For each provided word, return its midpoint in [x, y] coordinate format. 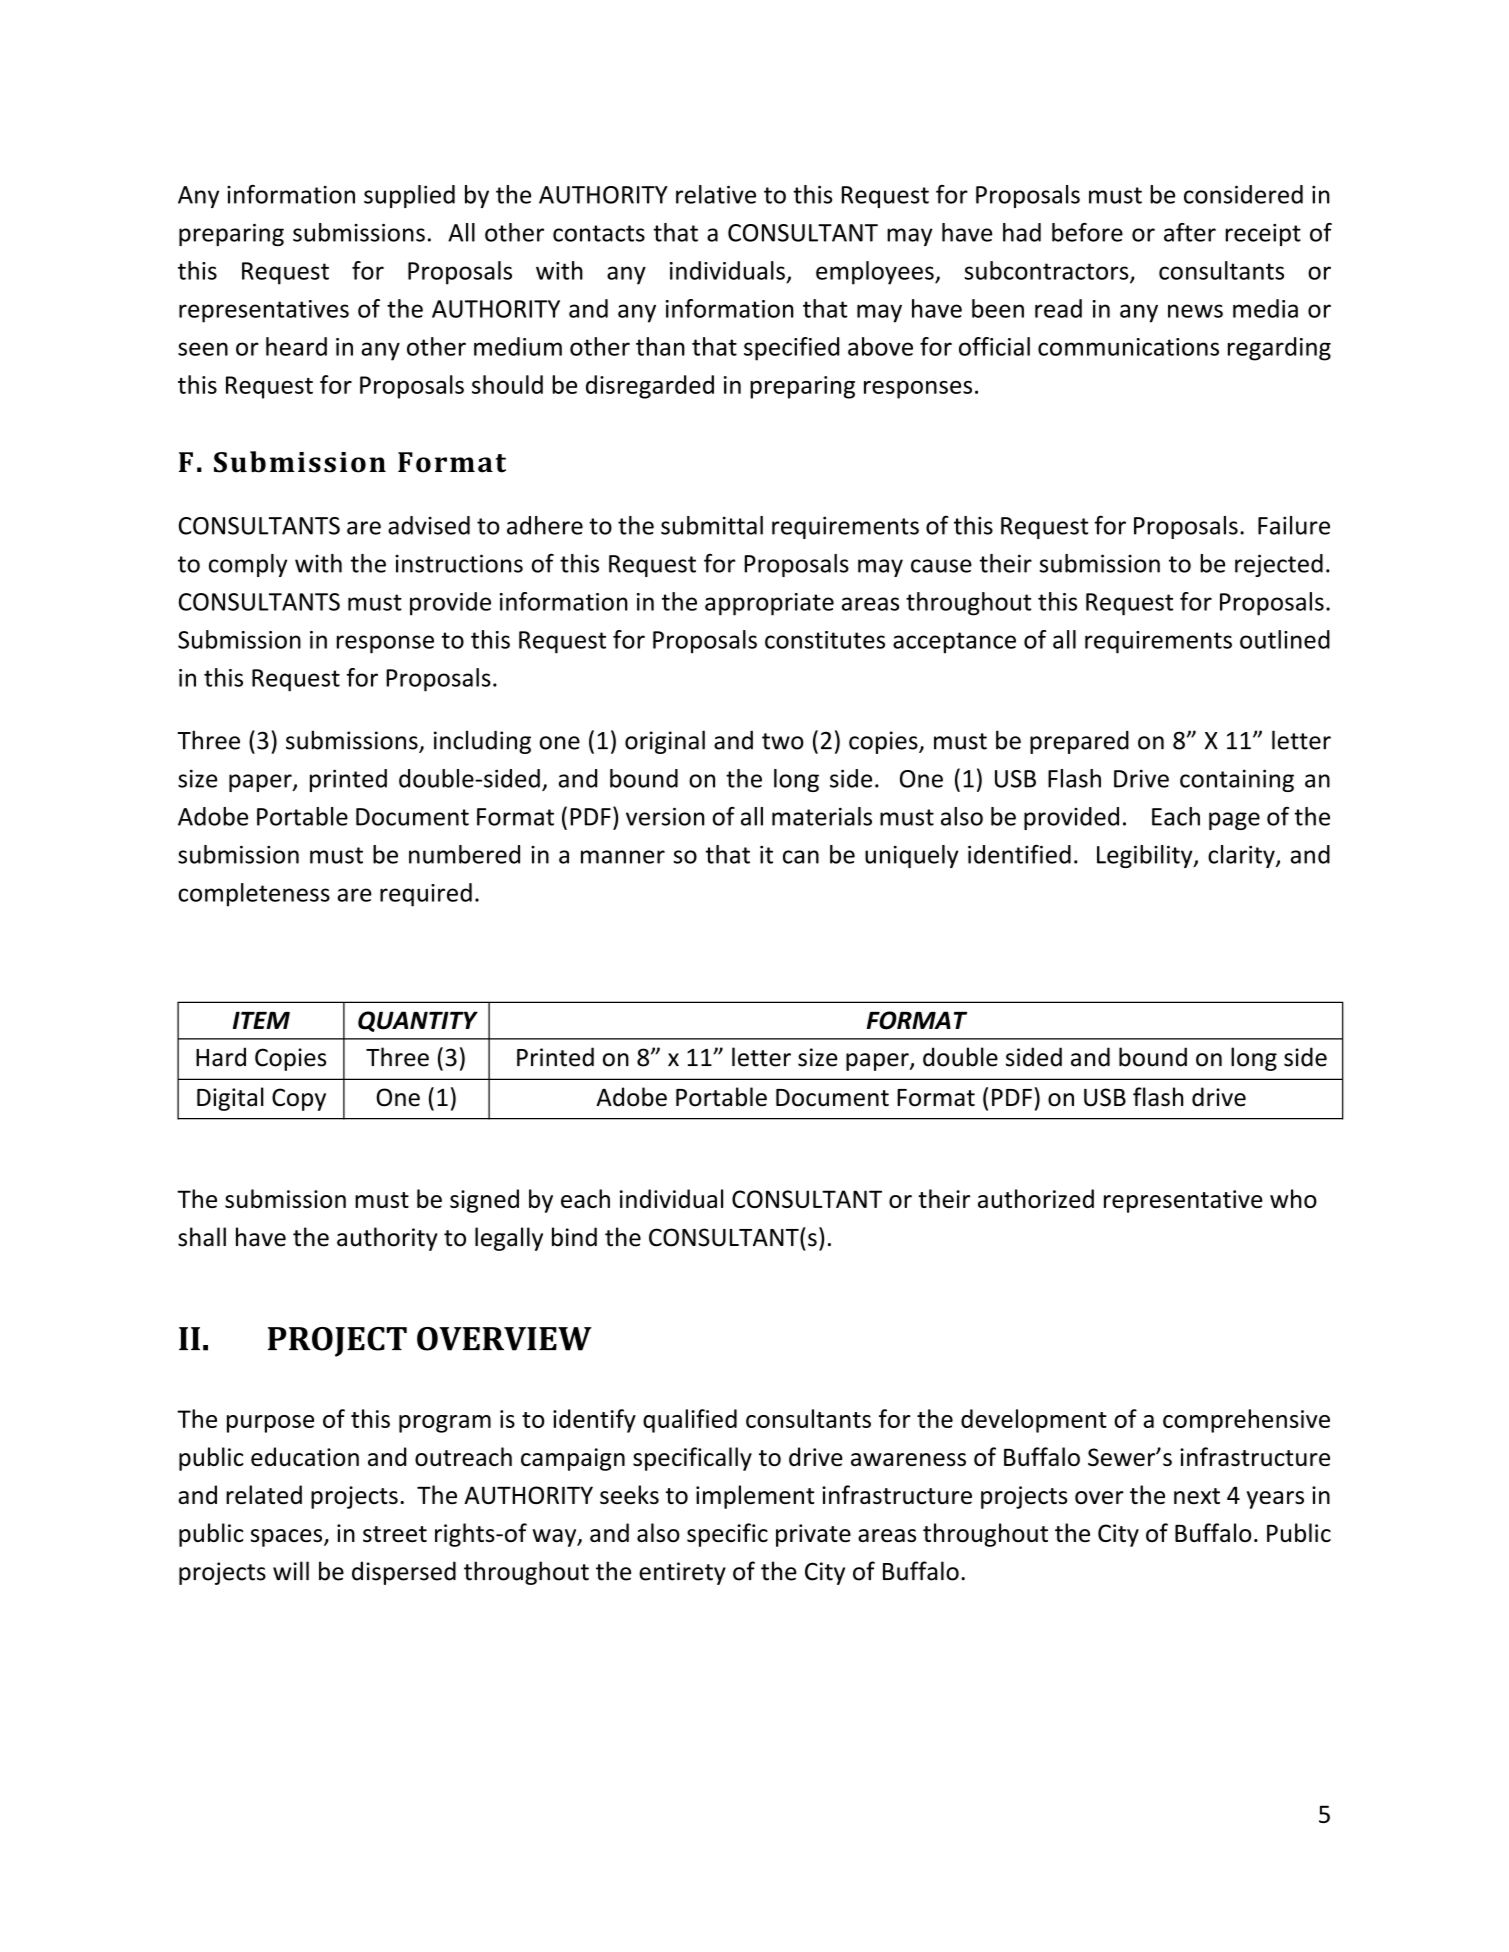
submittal [712, 525]
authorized [1036, 1198]
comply [248, 565]
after [1190, 232]
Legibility [1146, 856]
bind [574, 1237]
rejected [1279, 565]
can [801, 857]
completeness [254, 895]
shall [202, 1237]
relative [716, 194]
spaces [288, 1538]
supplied [409, 196]
